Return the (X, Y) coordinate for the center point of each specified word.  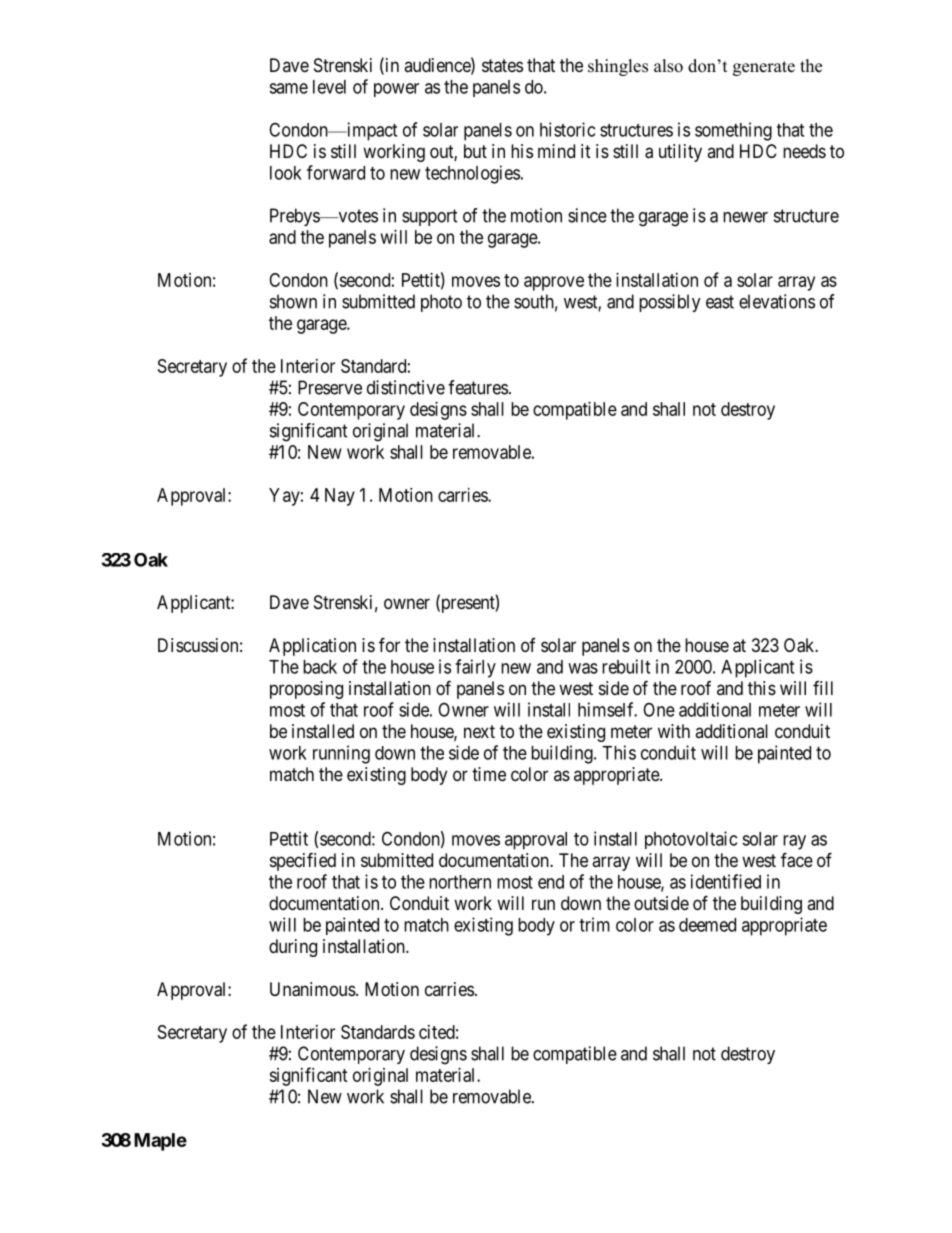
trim (594, 924)
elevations (777, 301)
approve (554, 283)
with (674, 731)
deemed (707, 925)
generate (764, 68)
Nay (340, 497)
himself (607, 709)
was (583, 668)
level (329, 87)
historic (567, 129)
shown (293, 301)
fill (823, 688)
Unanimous (313, 989)
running (341, 754)
